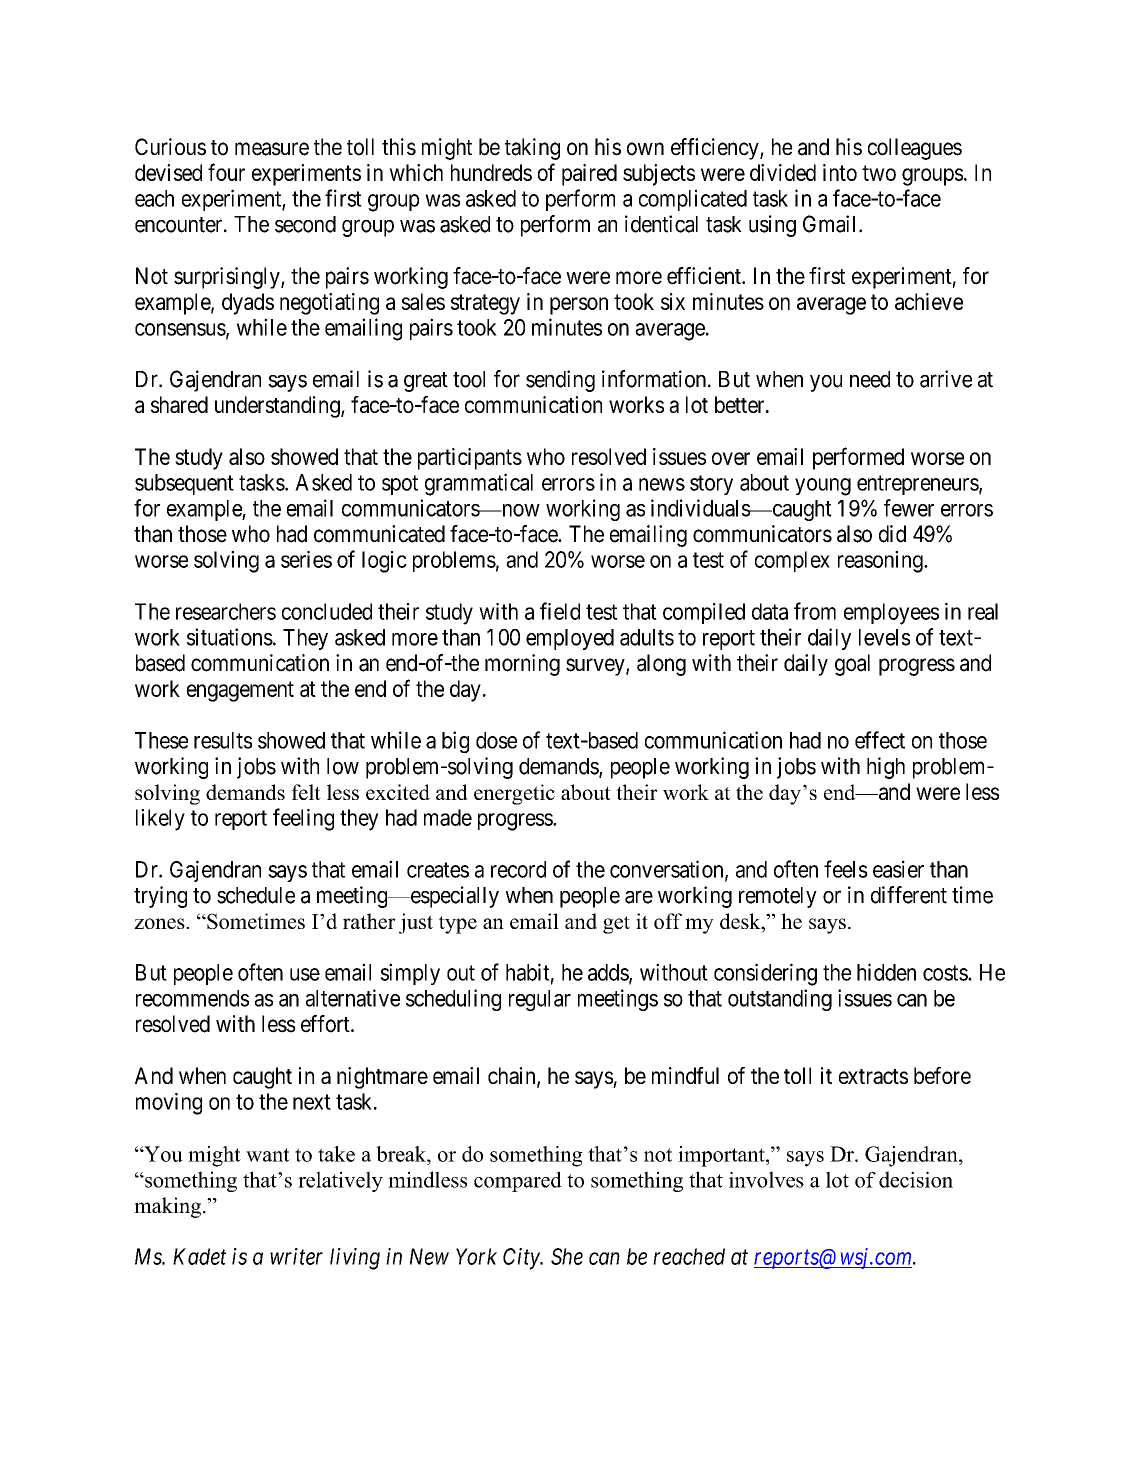 This document has width=1141, height=1476. Describe the element at coordinates (880, 740) in the document. I see `effect` at that location.
